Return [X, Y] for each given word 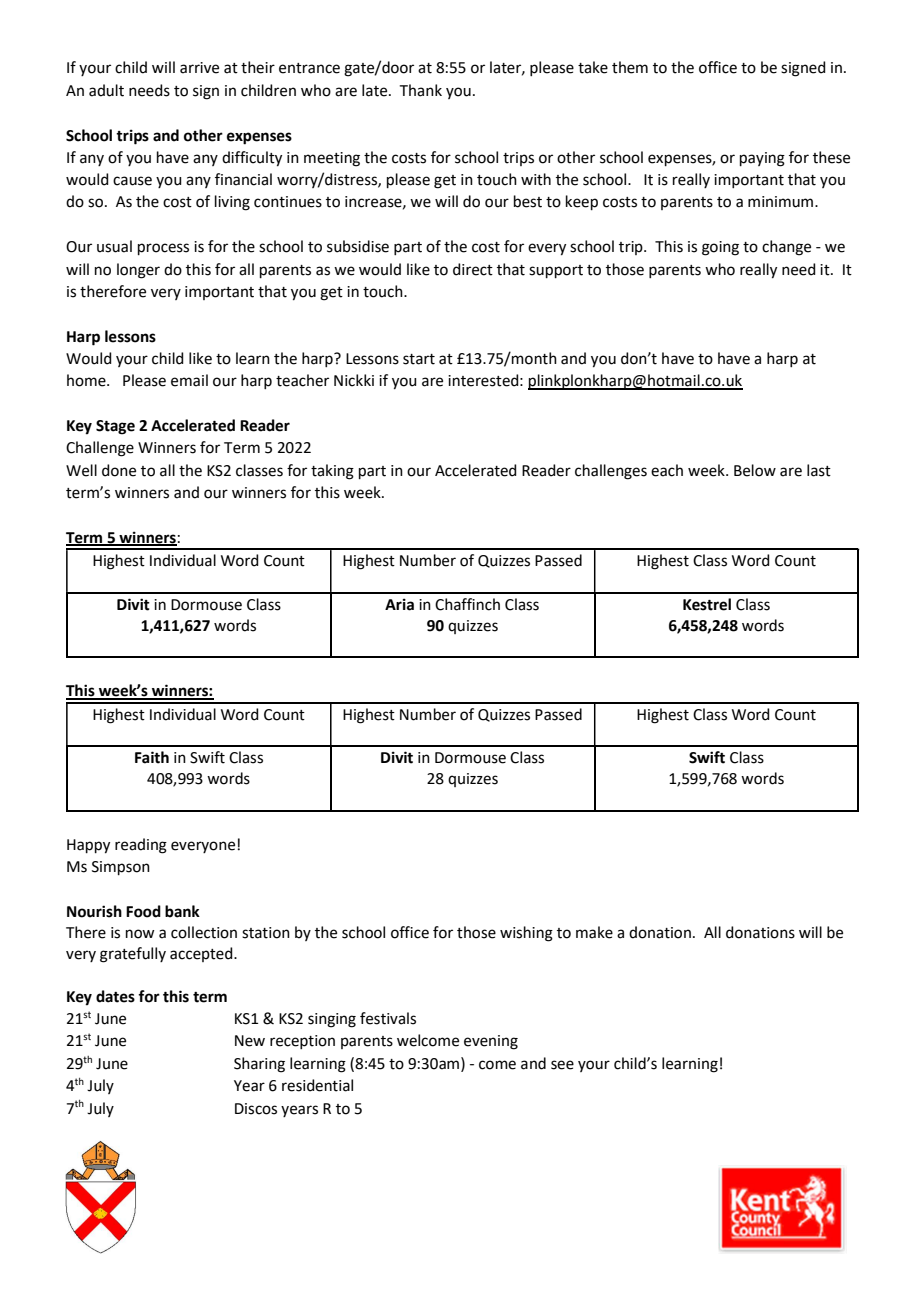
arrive [199, 68]
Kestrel [707, 604]
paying [762, 159]
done [119, 470]
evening [491, 1042]
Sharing [259, 1065]
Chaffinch [467, 604]
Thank [421, 90]
